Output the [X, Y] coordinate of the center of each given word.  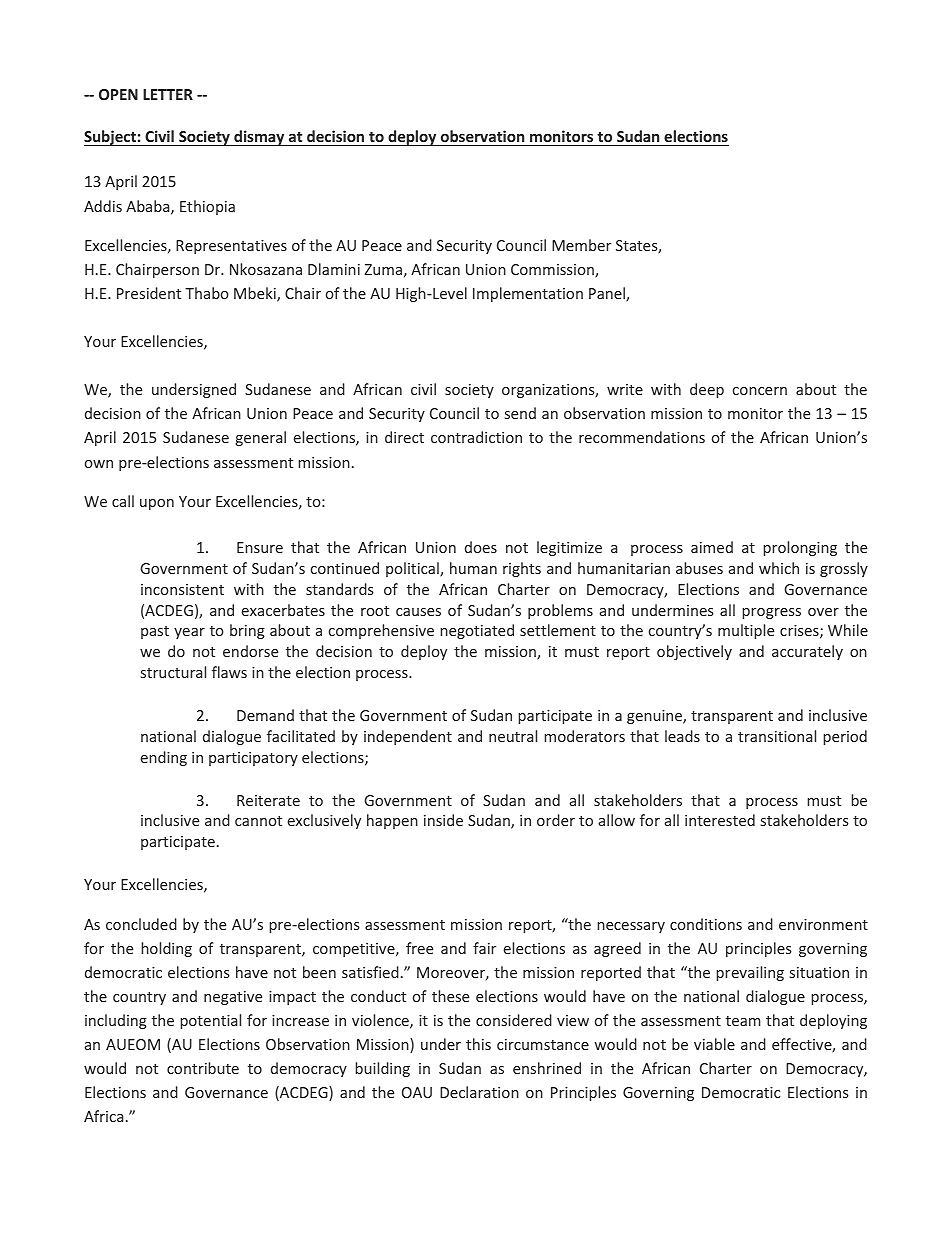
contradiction [476, 437]
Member [581, 245]
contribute [203, 1068]
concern [760, 391]
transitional [777, 736]
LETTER [168, 94]
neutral [513, 736]
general [261, 438]
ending [164, 758]
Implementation [528, 294]
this [478, 1044]
